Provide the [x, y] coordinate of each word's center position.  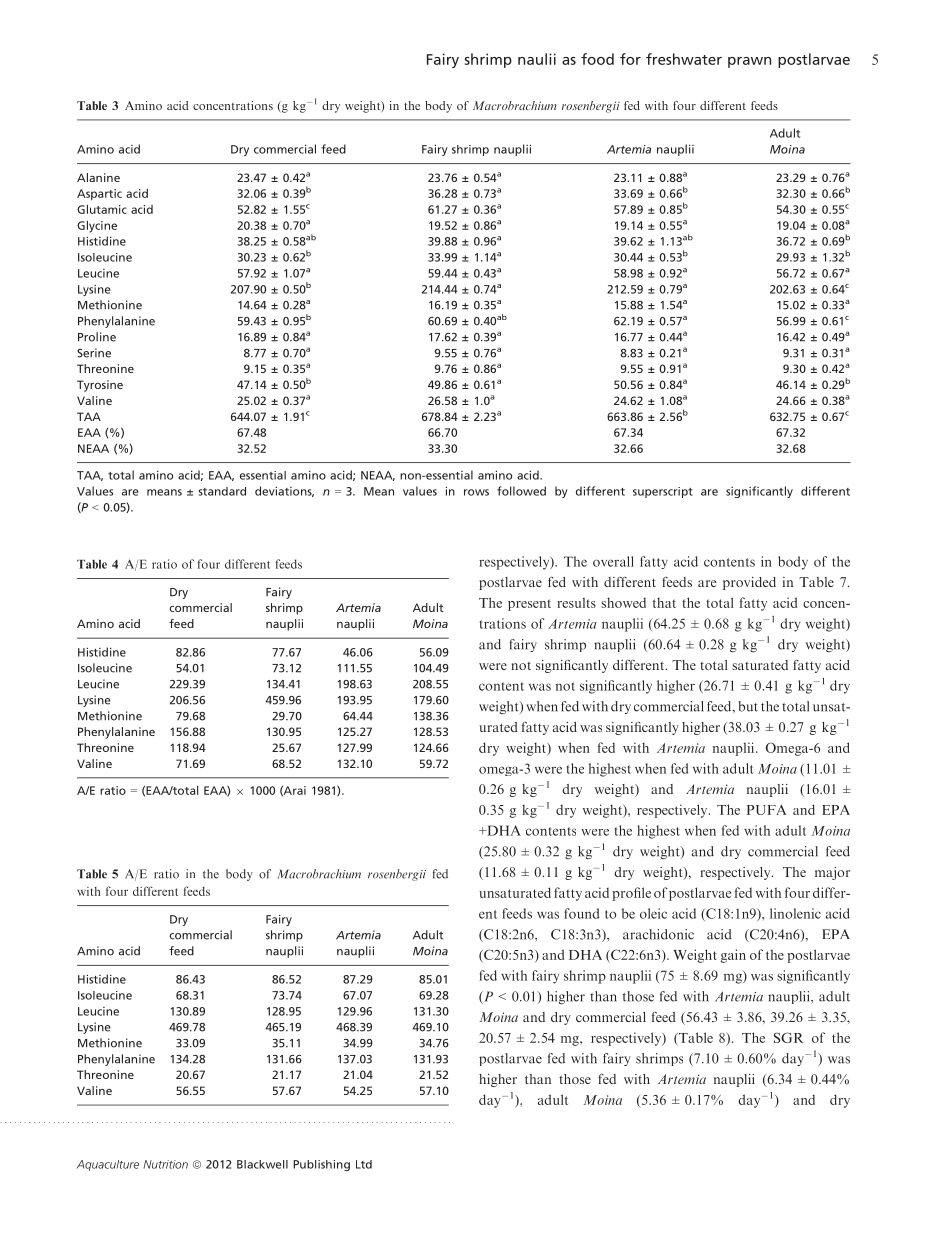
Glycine [97, 227]
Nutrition [166, 1164]
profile [631, 894]
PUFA [766, 809]
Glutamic [102, 209]
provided [749, 583]
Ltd [364, 1164]
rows [476, 492]
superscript [663, 492]
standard [222, 491]
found [581, 913]
